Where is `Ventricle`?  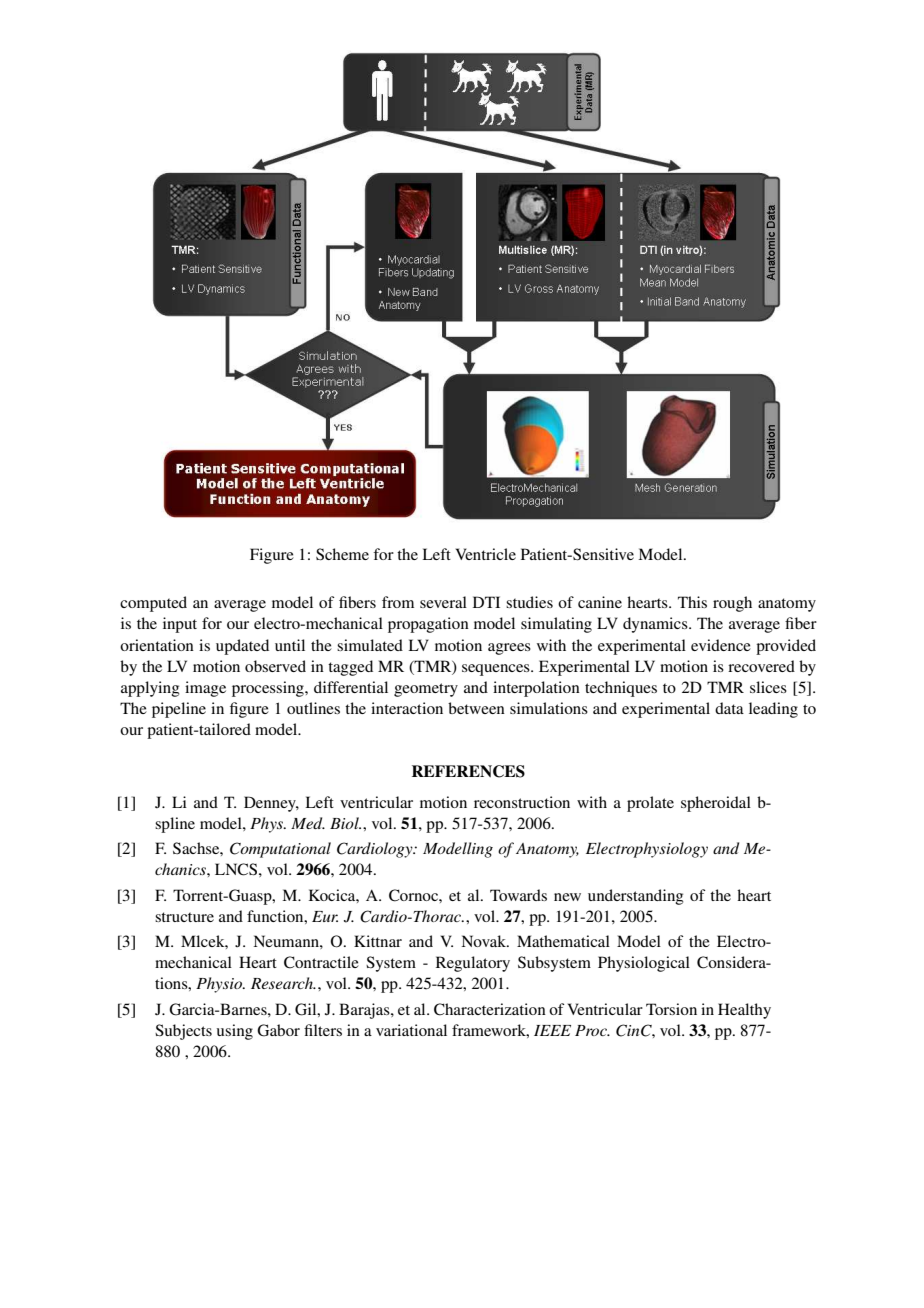 Ventricle is located at coordinates (486, 554).
